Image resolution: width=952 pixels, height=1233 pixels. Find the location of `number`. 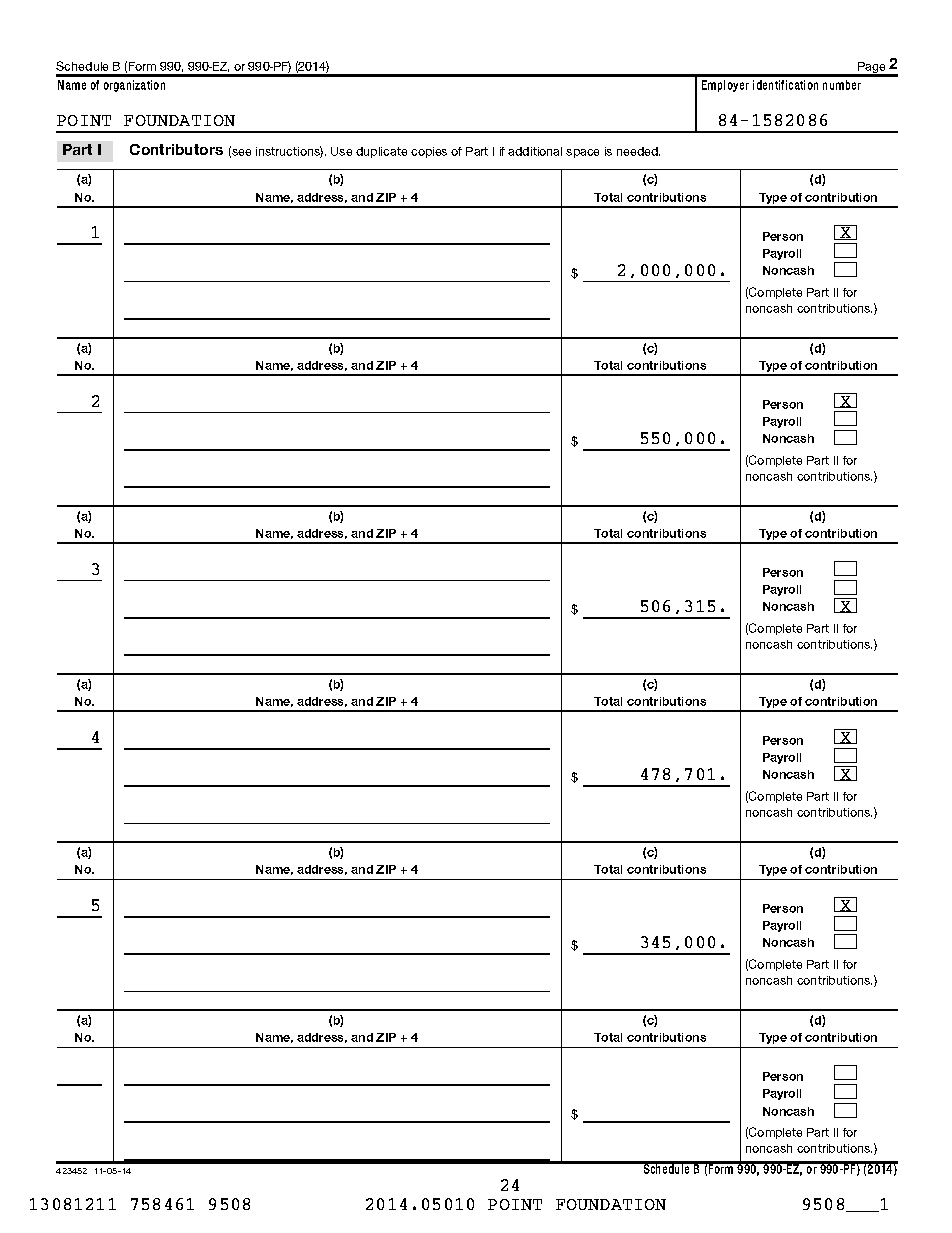

number is located at coordinates (842, 85).
